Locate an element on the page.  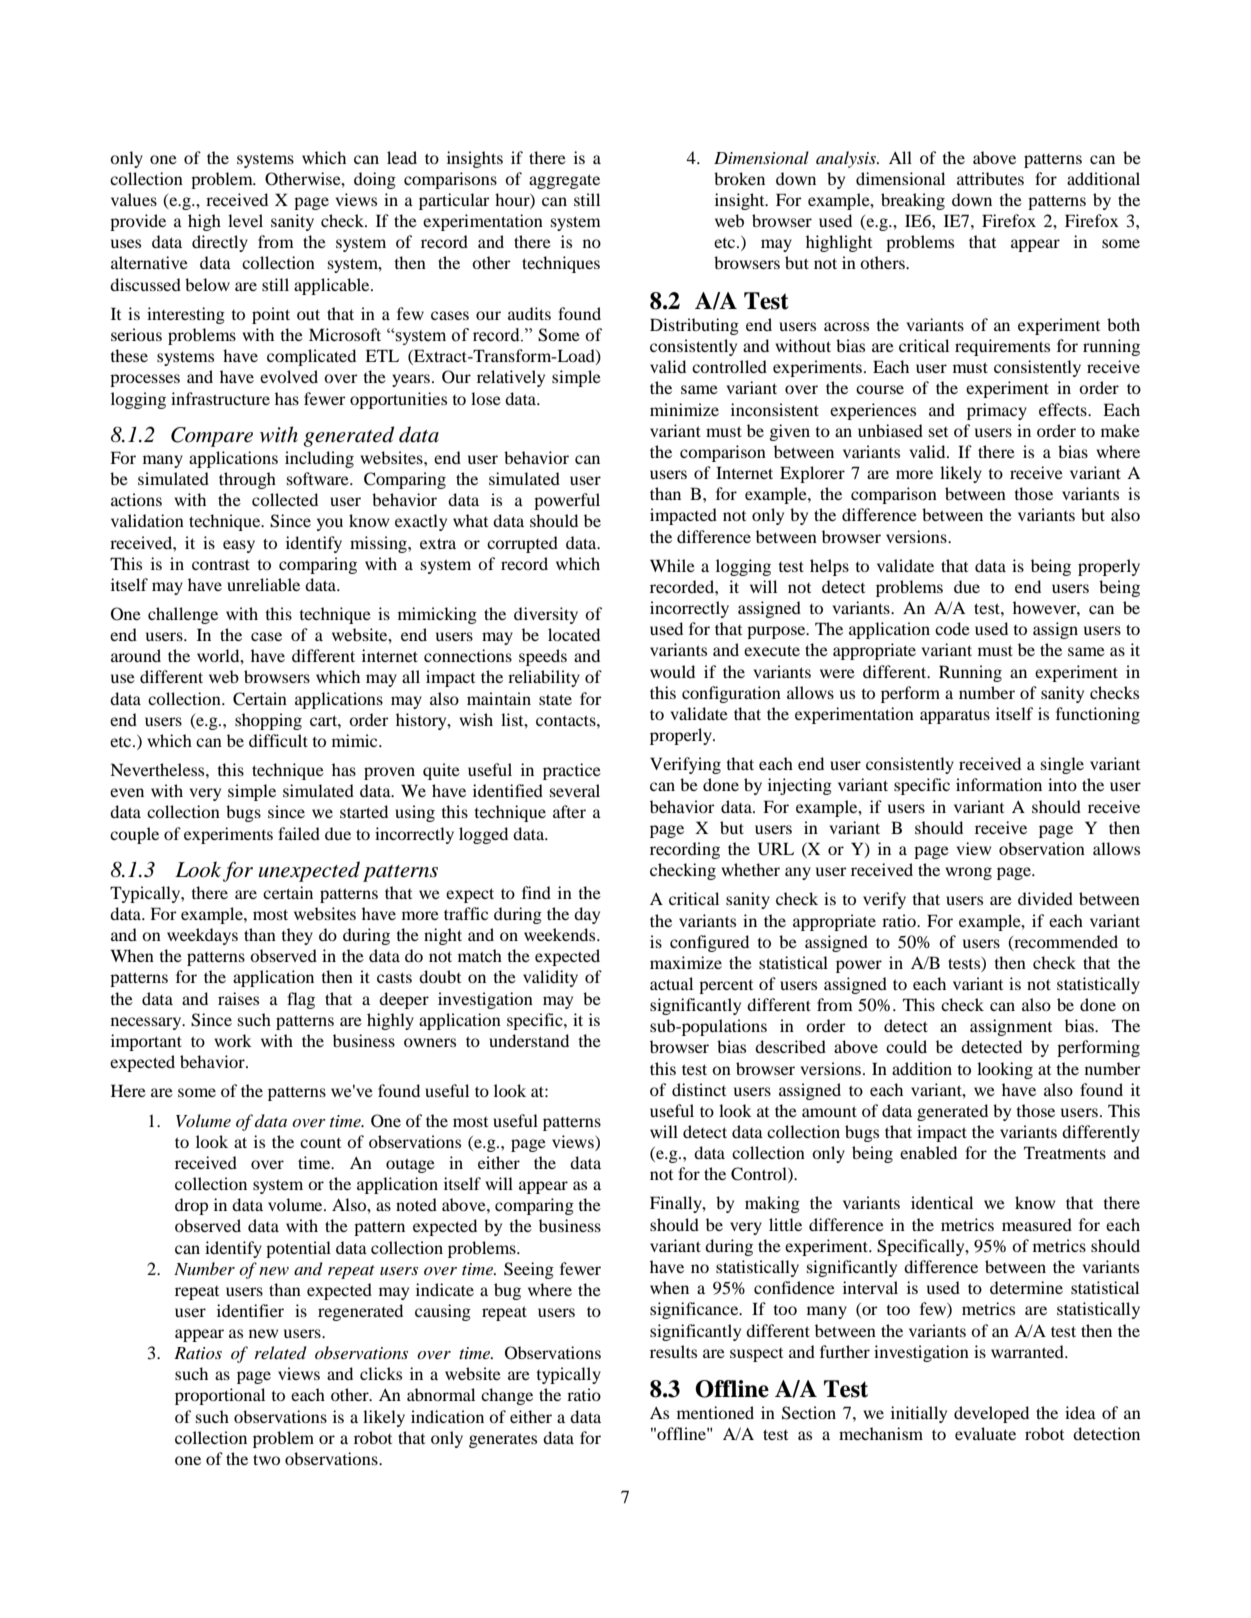
Treatments is located at coordinates (1065, 1152).
